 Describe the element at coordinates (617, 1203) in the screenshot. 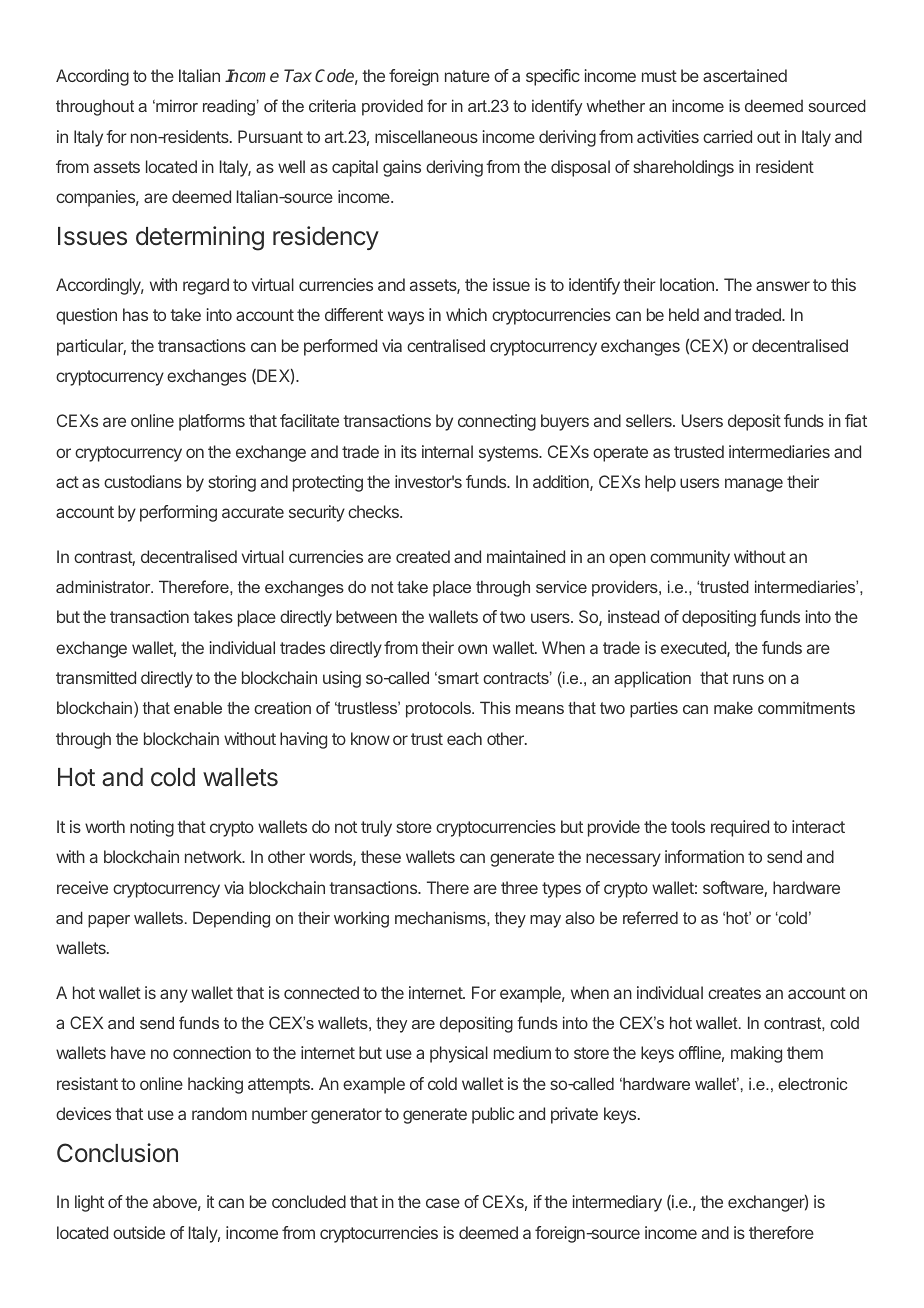

I see `intermediary` at that location.
